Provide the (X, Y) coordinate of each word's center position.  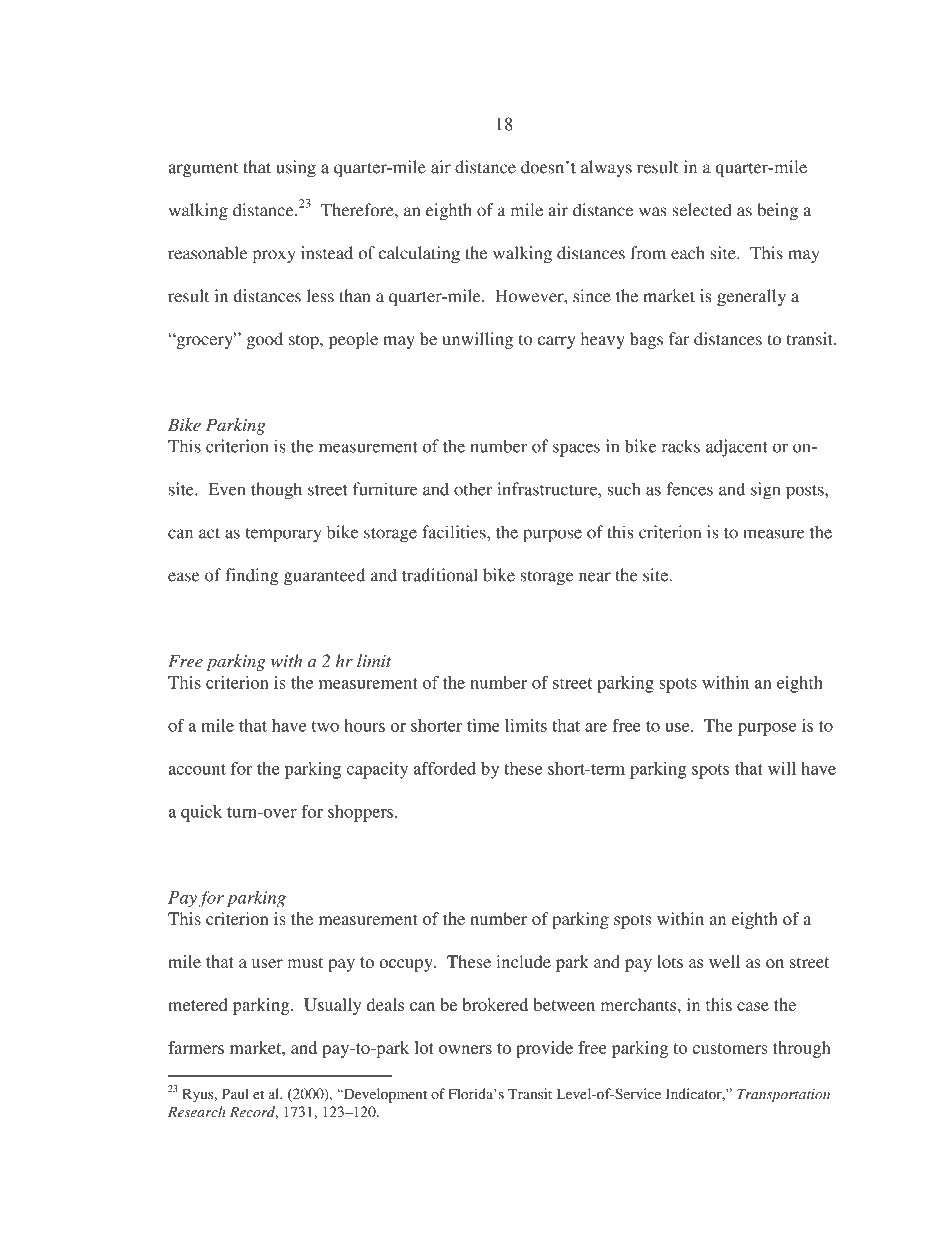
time (483, 725)
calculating (419, 254)
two (325, 726)
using (296, 169)
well (724, 961)
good (264, 340)
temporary (283, 535)
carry (556, 342)
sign (766, 491)
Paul (235, 1093)
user (267, 963)
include (523, 961)
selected (702, 210)
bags (646, 340)
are (596, 727)
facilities (455, 532)
